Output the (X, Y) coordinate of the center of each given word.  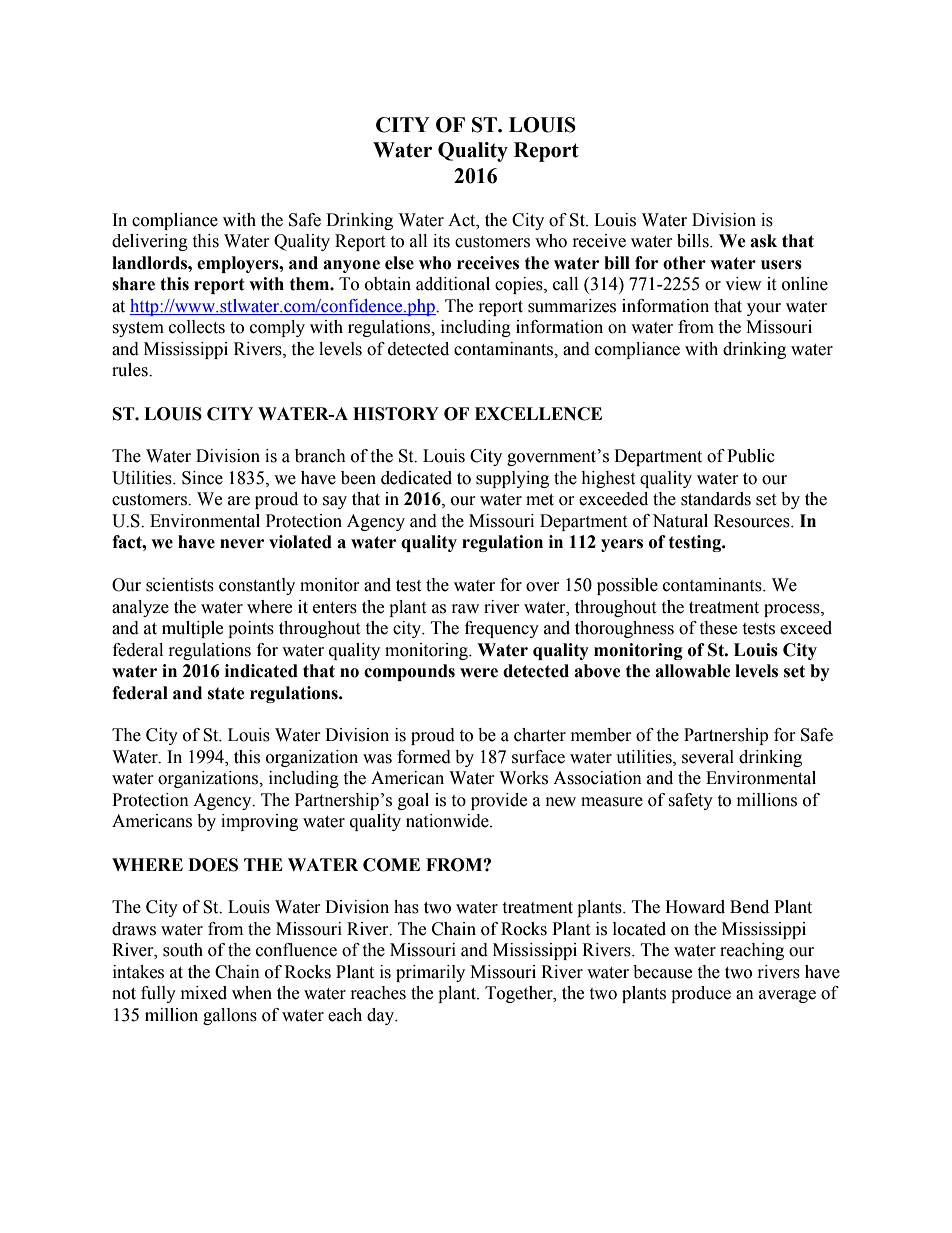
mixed (204, 993)
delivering (150, 242)
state (226, 693)
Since (202, 478)
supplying (512, 479)
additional (453, 284)
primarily (430, 973)
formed (424, 757)
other (684, 263)
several (708, 757)
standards (716, 499)
